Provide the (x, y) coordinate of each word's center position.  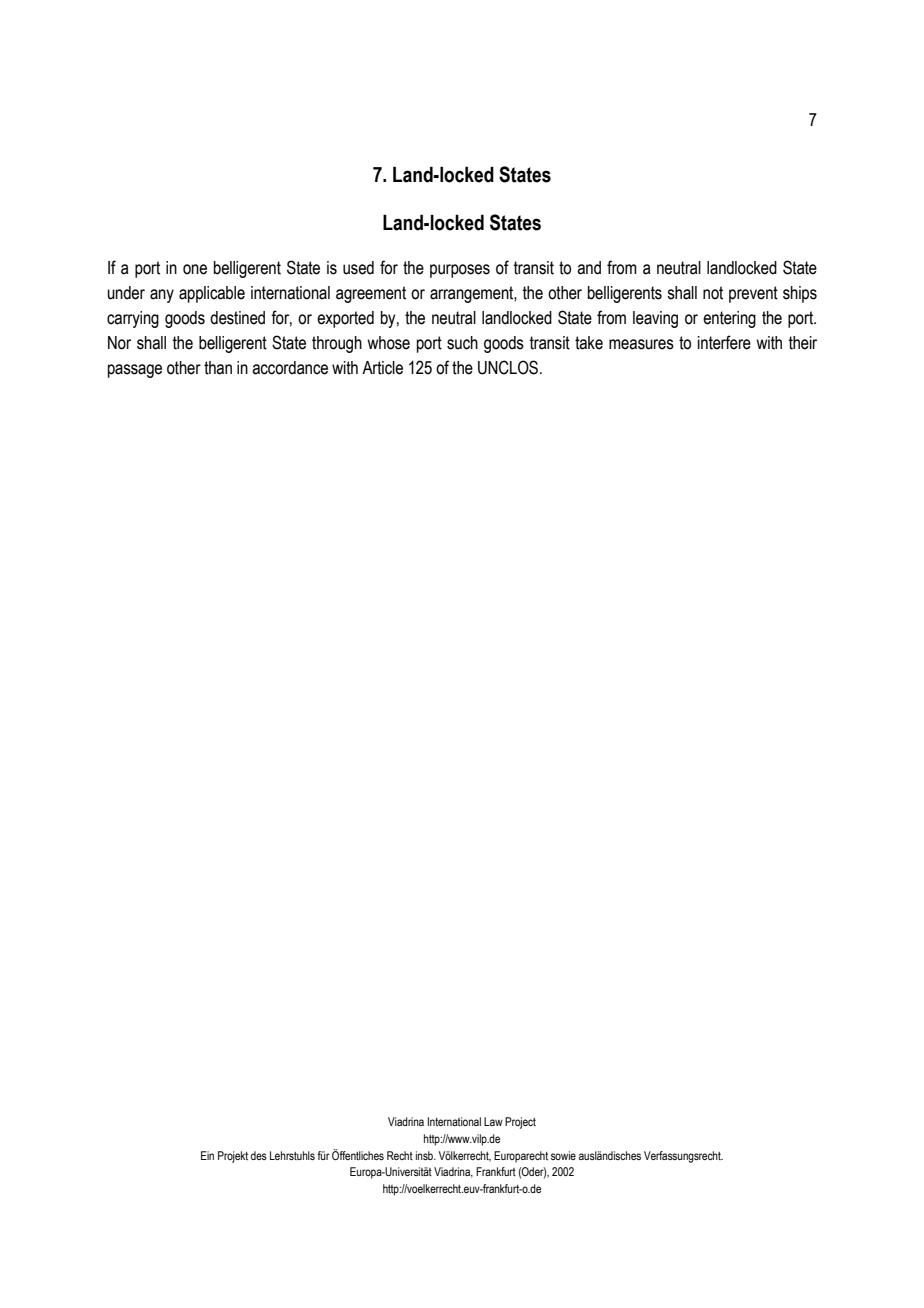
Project (520, 1123)
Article (382, 368)
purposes (460, 271)
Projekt (233, 1157)
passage (135, 371)
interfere (724, 342)
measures (641, 344)
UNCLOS (508, 367)
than (218, 368)
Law (493, 1121)
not (713, 293)
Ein (207, 1155)
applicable (212, 294)
